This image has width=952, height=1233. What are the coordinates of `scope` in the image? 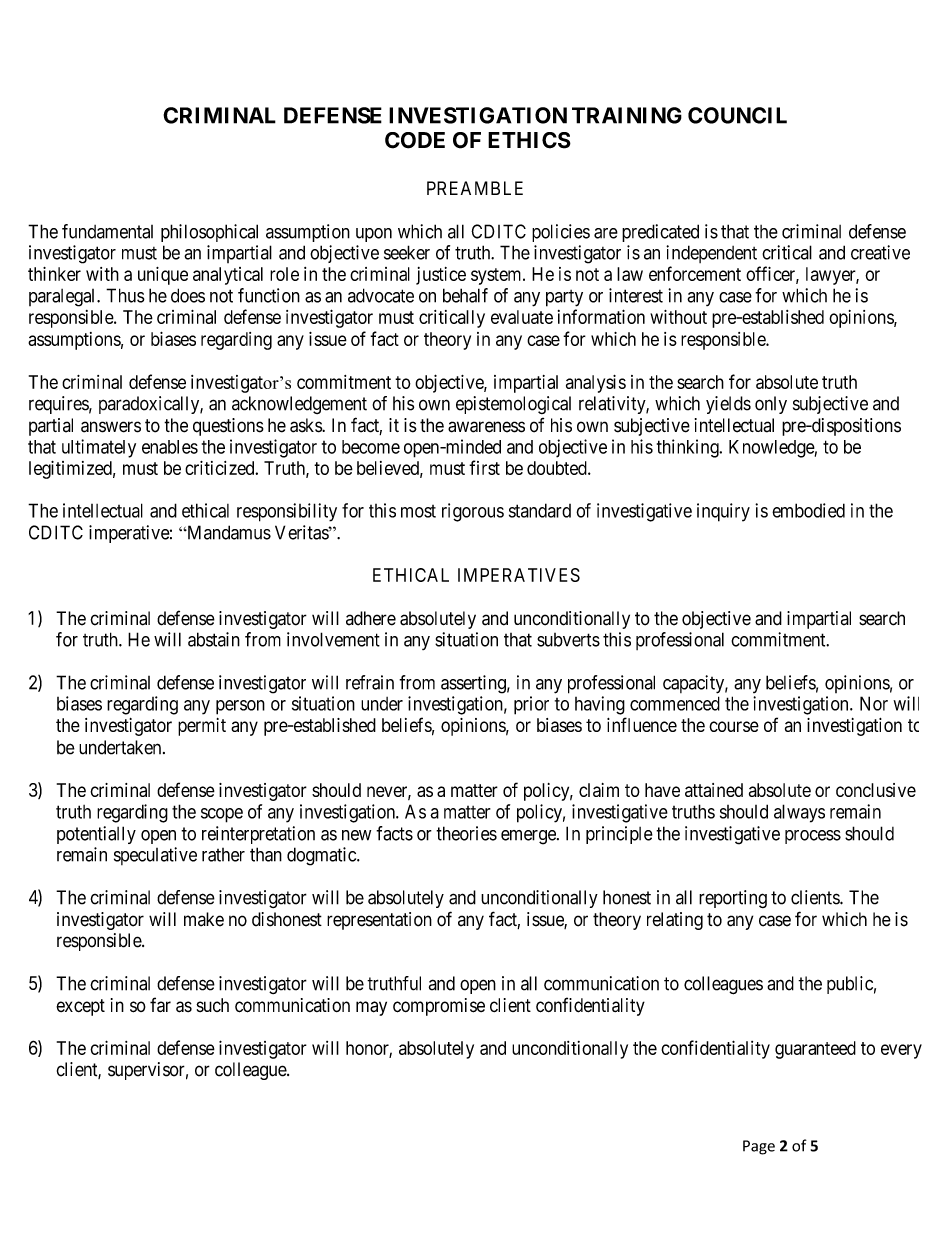 It's located at (222, 815).
